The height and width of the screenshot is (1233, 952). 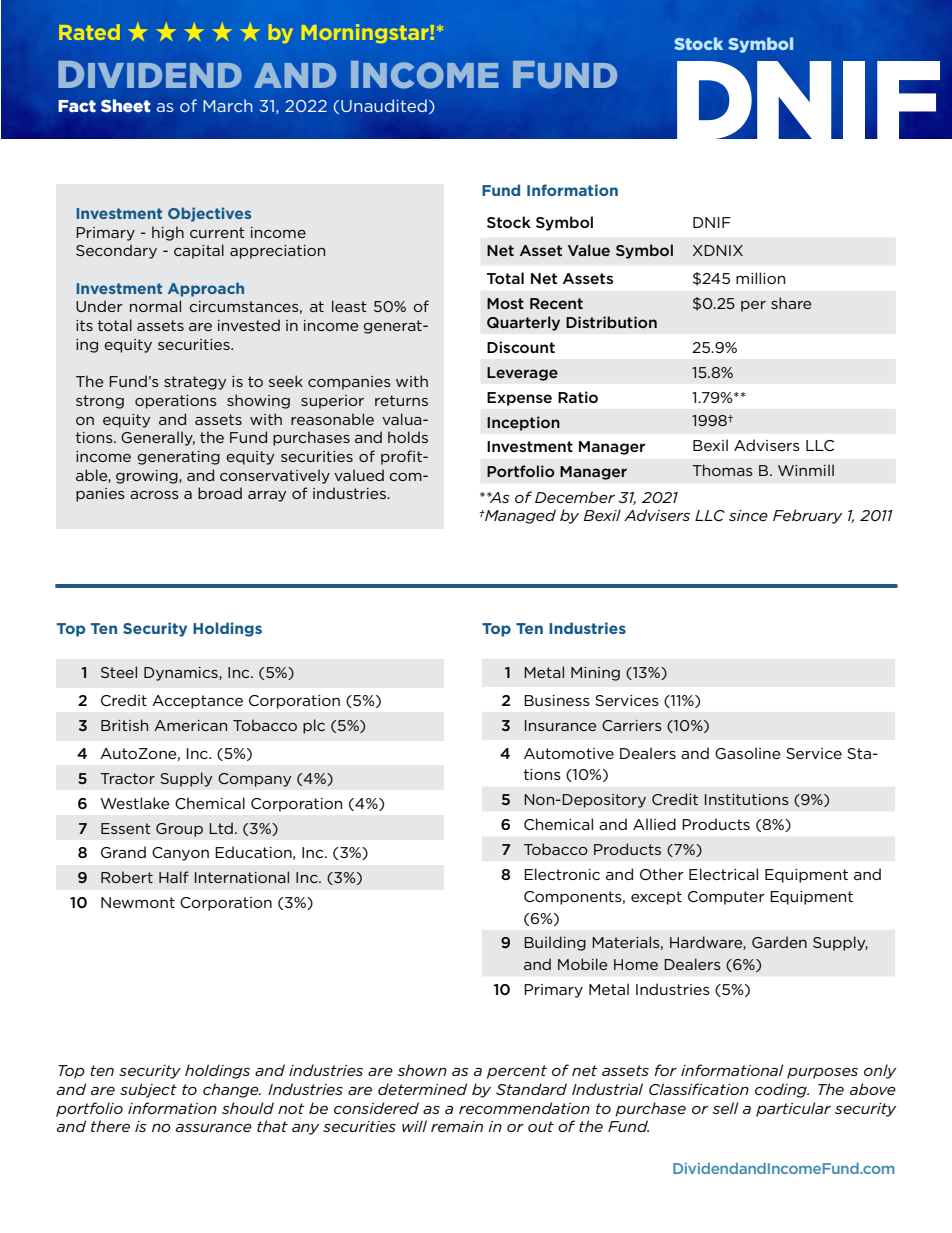 What do you see at coordinates (195, 383) in the screenshot?
I see `strategy` at bounding box center [195, 383].
